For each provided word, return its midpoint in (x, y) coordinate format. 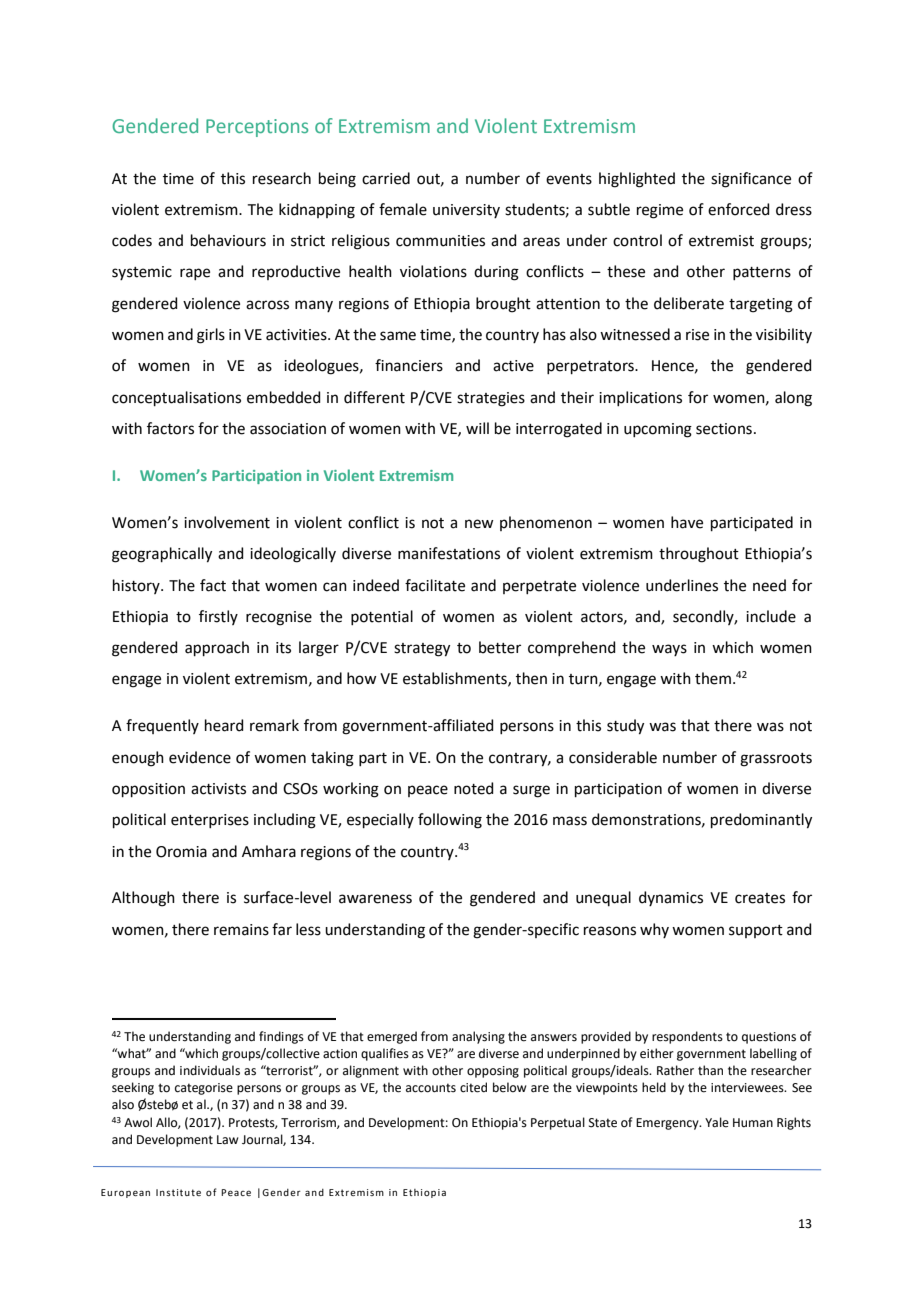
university (466, 211)
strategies (491, 399)
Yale (717, 1122)
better (500, 647)
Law (228, 1140)
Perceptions (257, 128)
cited (473, 1087)
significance (751, 180)
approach (217, 648)
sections (724, 429)
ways (669, 650)
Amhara (269, 851)
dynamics (671, 898)
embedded (284, 397)
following (450, 821)
